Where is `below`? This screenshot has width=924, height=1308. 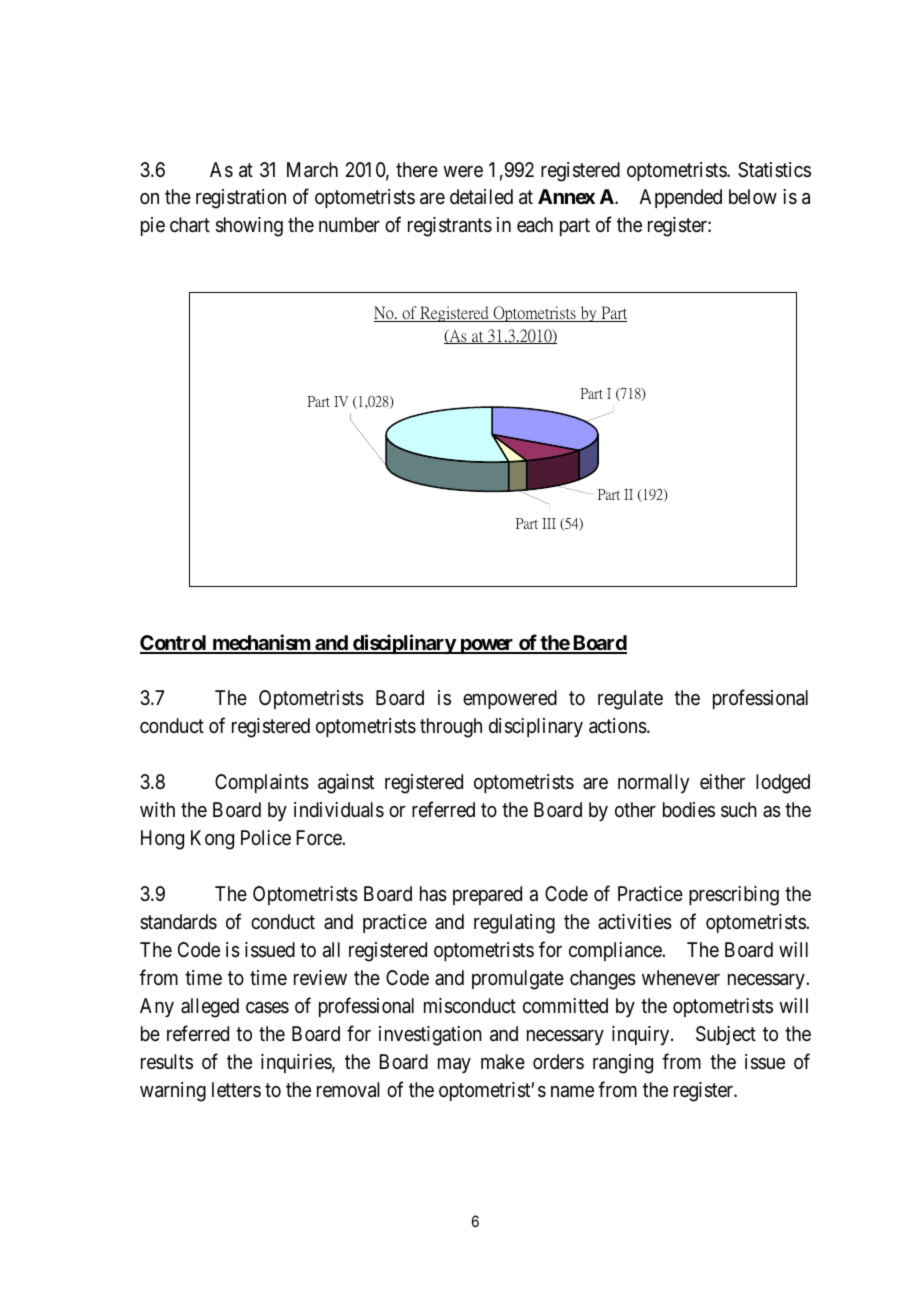
below is located at coordinates (753, 196).
